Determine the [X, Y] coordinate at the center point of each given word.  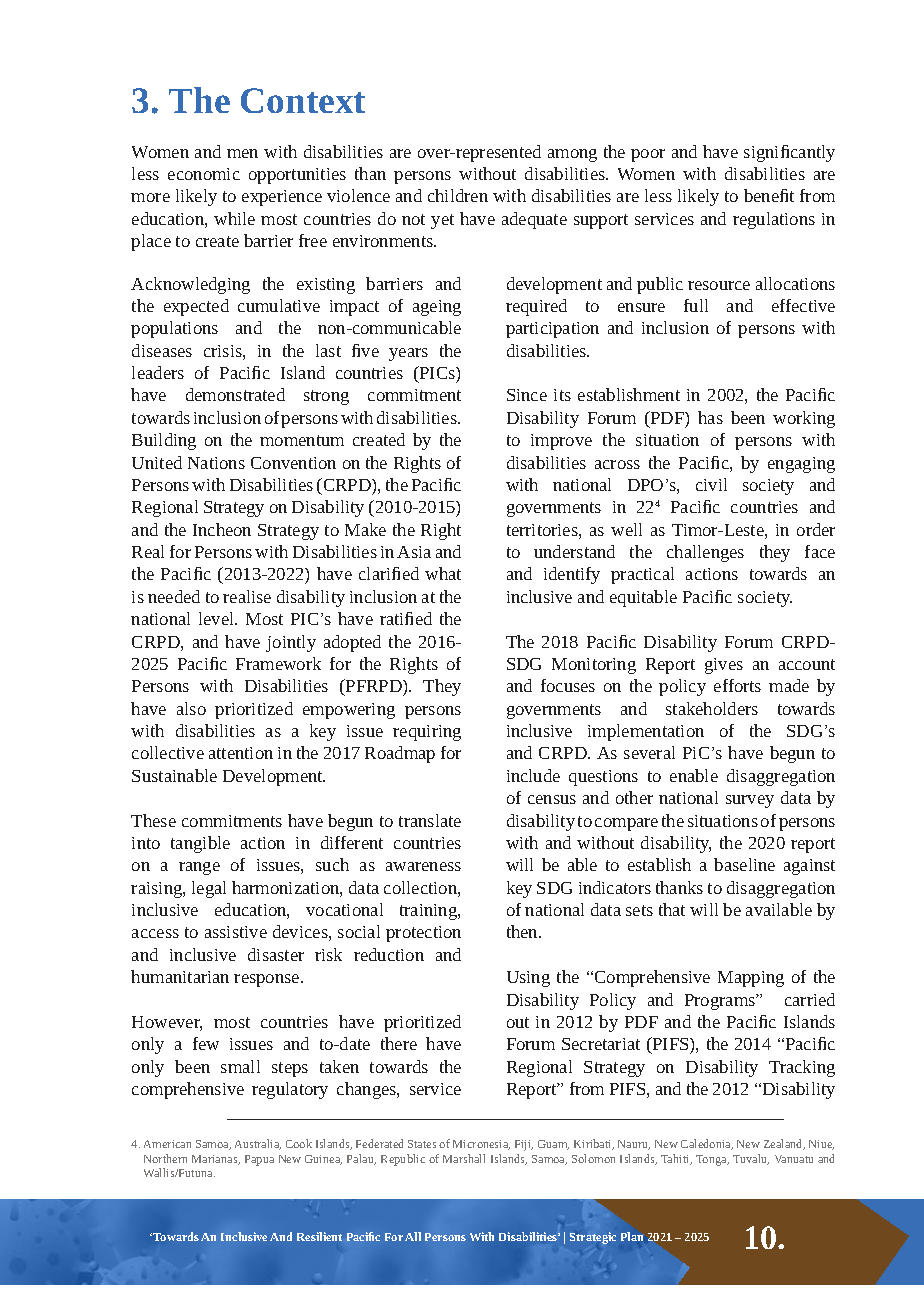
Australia [258, 1144]
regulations [774, 220]
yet [442, 221]
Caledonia [707, 1144]
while [234, 218]
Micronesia [481, 1145]
